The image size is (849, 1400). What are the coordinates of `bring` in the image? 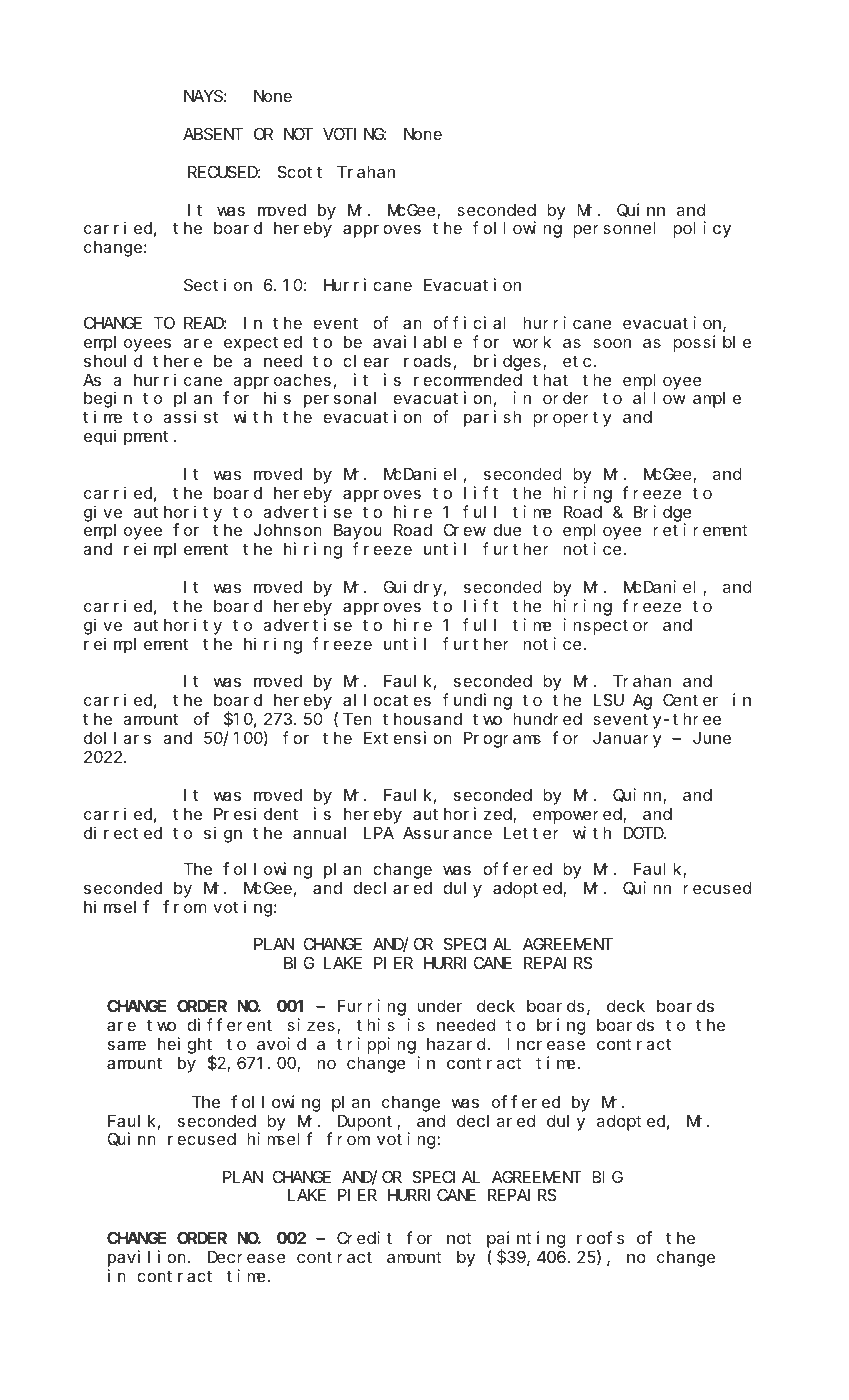 It's located at (561, 1026).
